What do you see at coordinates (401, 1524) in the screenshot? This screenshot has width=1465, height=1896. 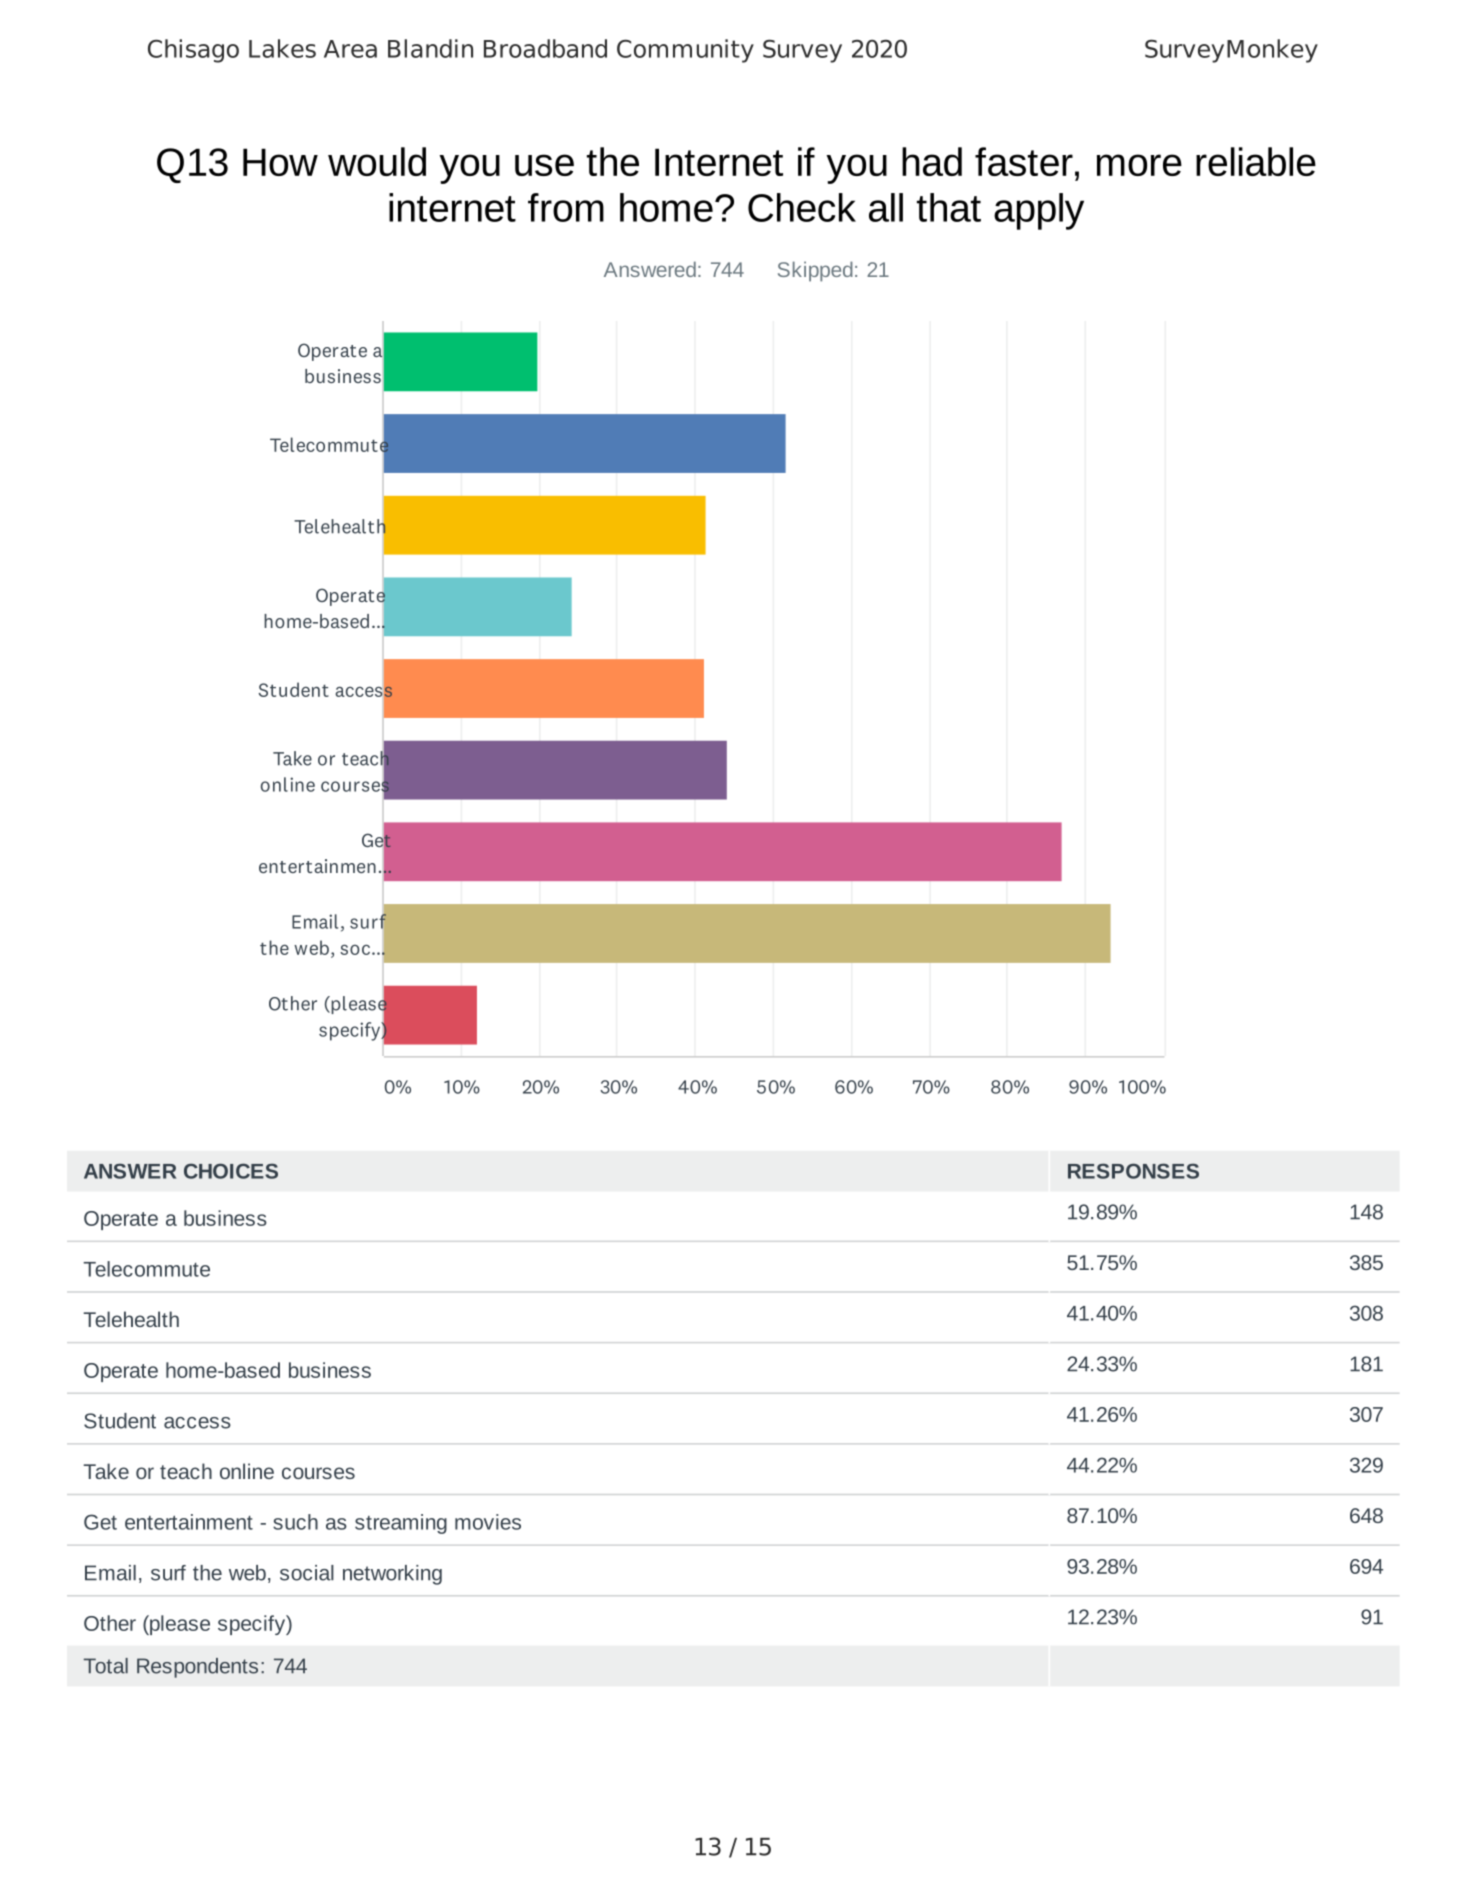 I see `streaming` at bounding box center [401, 1524].
